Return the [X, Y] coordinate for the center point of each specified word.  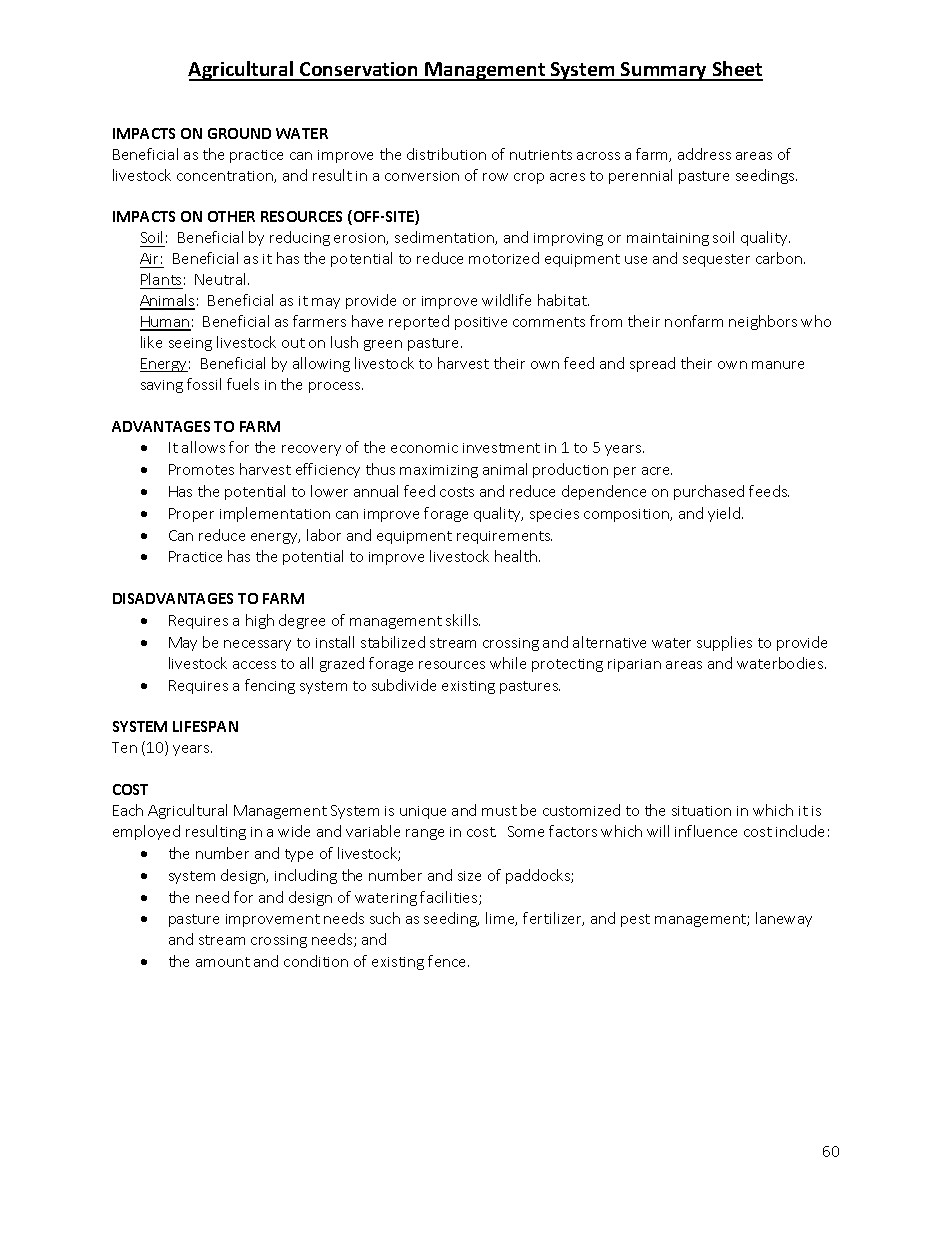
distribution [446, 154]
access [254, 665]
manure [778, 365]
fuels [243, 384]
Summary [664, 71]
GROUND [239, 133]
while [508, 663]
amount [223, 962]
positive [481, 323]
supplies [724, 643]
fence [448, 961]
